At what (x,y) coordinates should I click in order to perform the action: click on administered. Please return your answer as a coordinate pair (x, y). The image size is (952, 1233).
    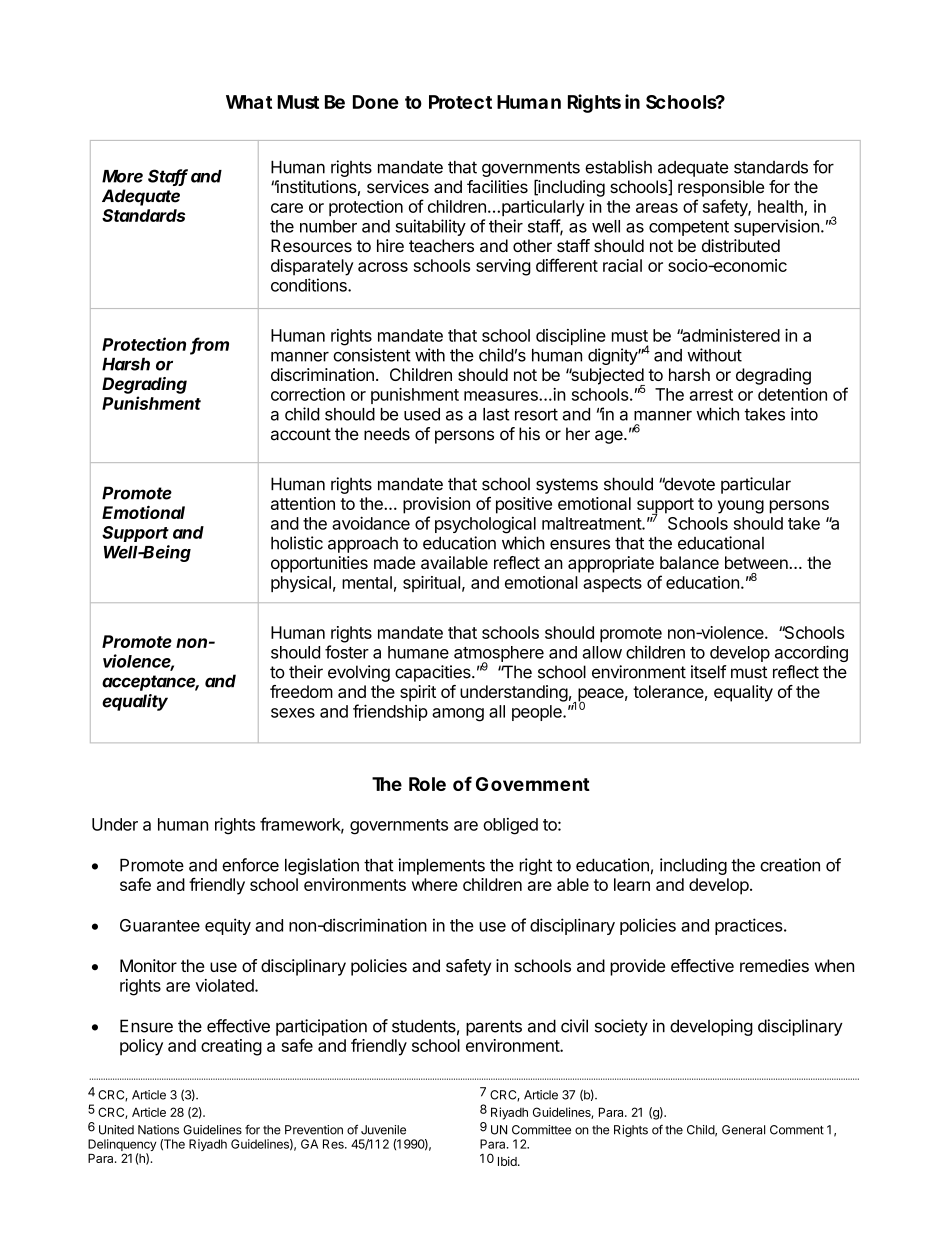
    Looking at the image, I should click on (730, 335).
